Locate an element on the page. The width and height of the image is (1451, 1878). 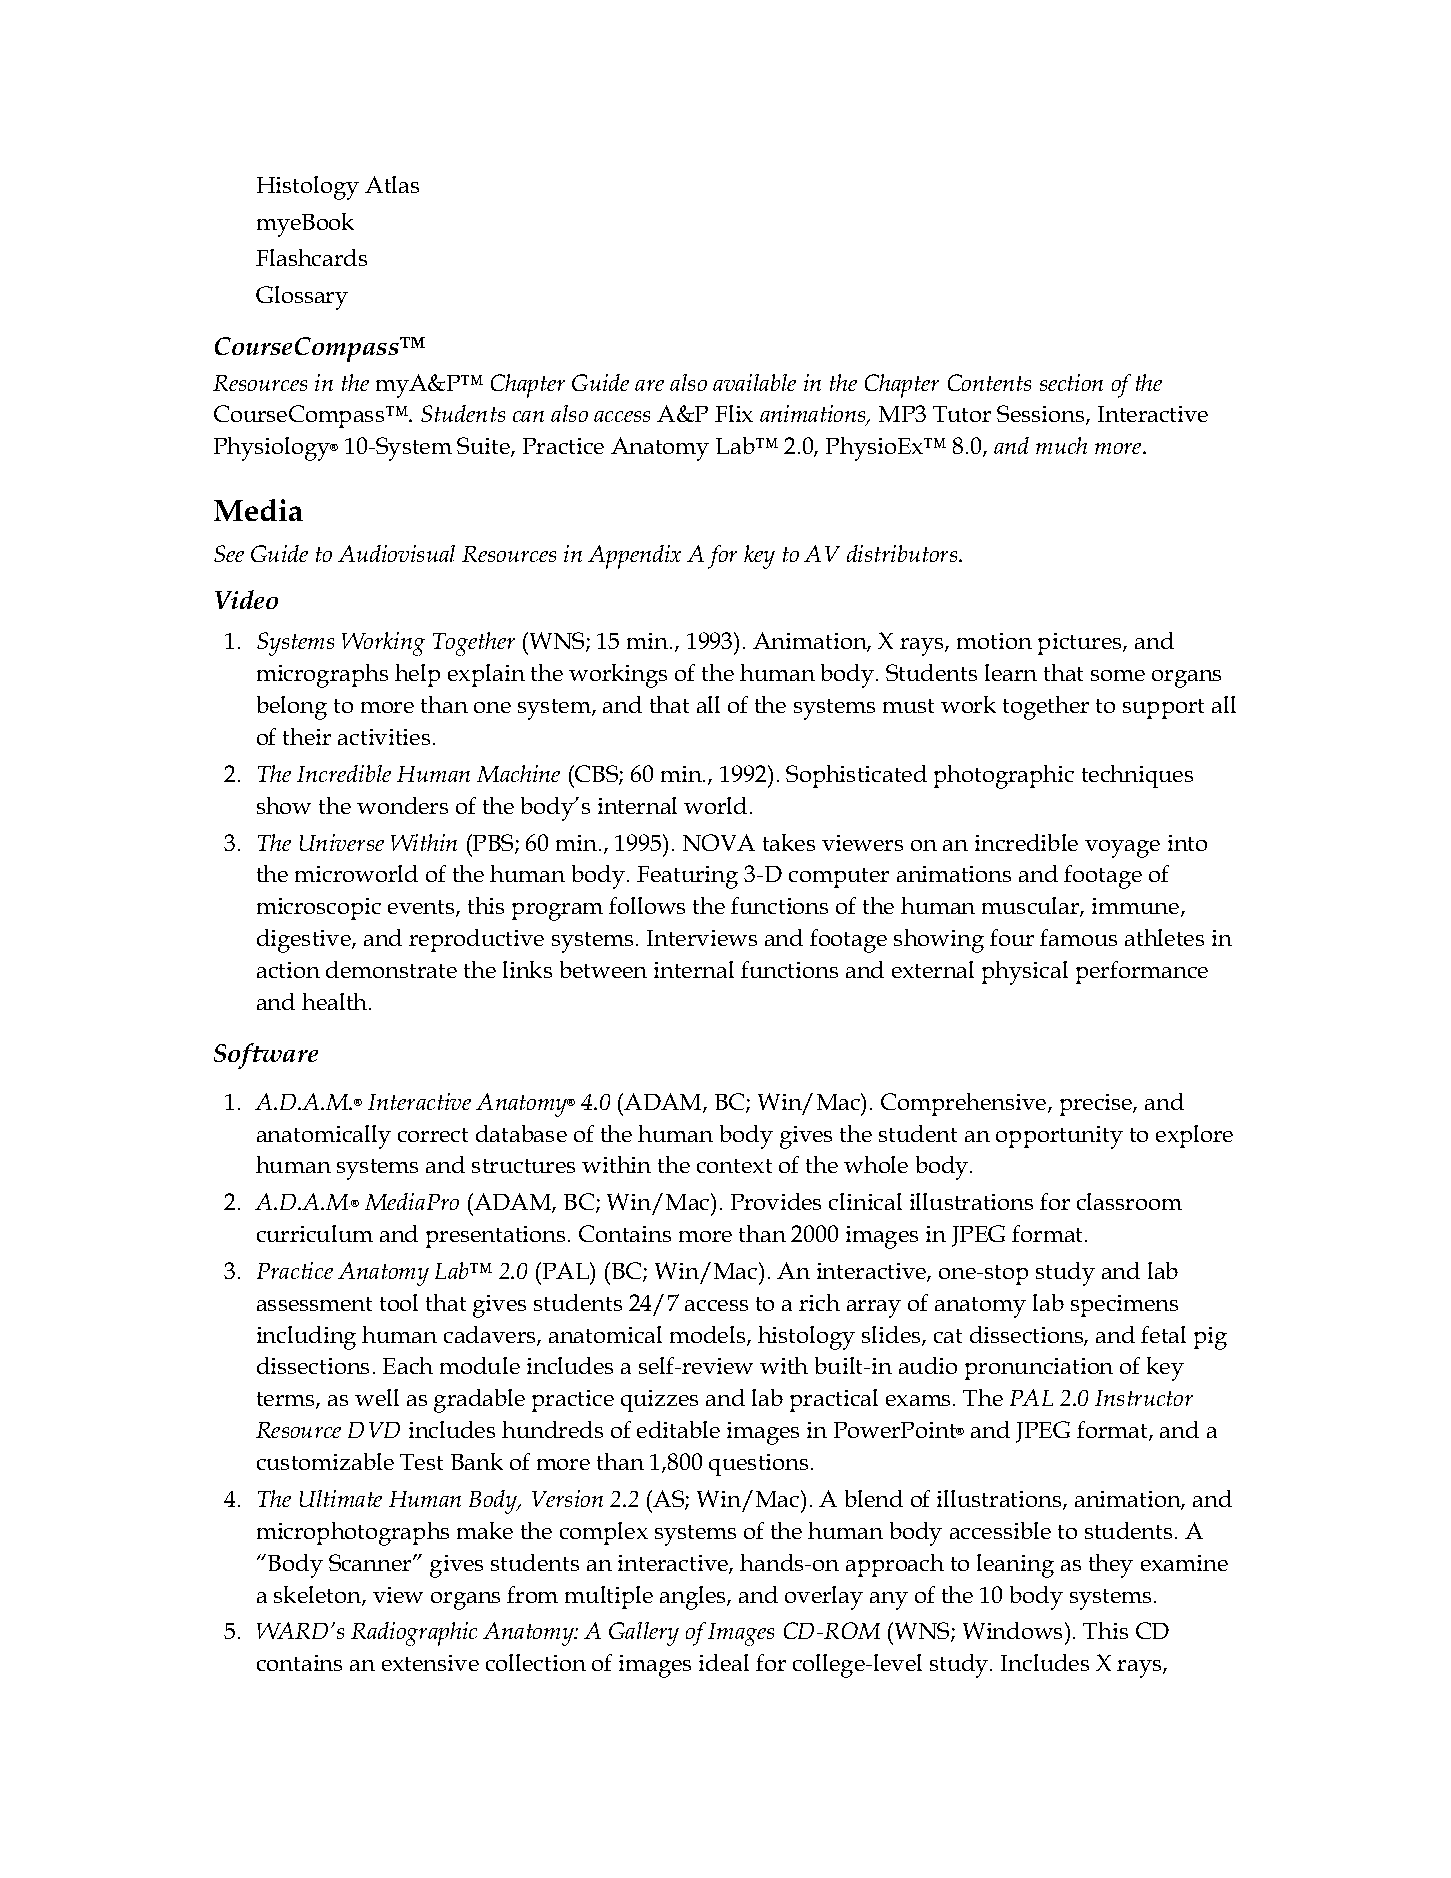
microscopic is located at coordinates (319, 909).
